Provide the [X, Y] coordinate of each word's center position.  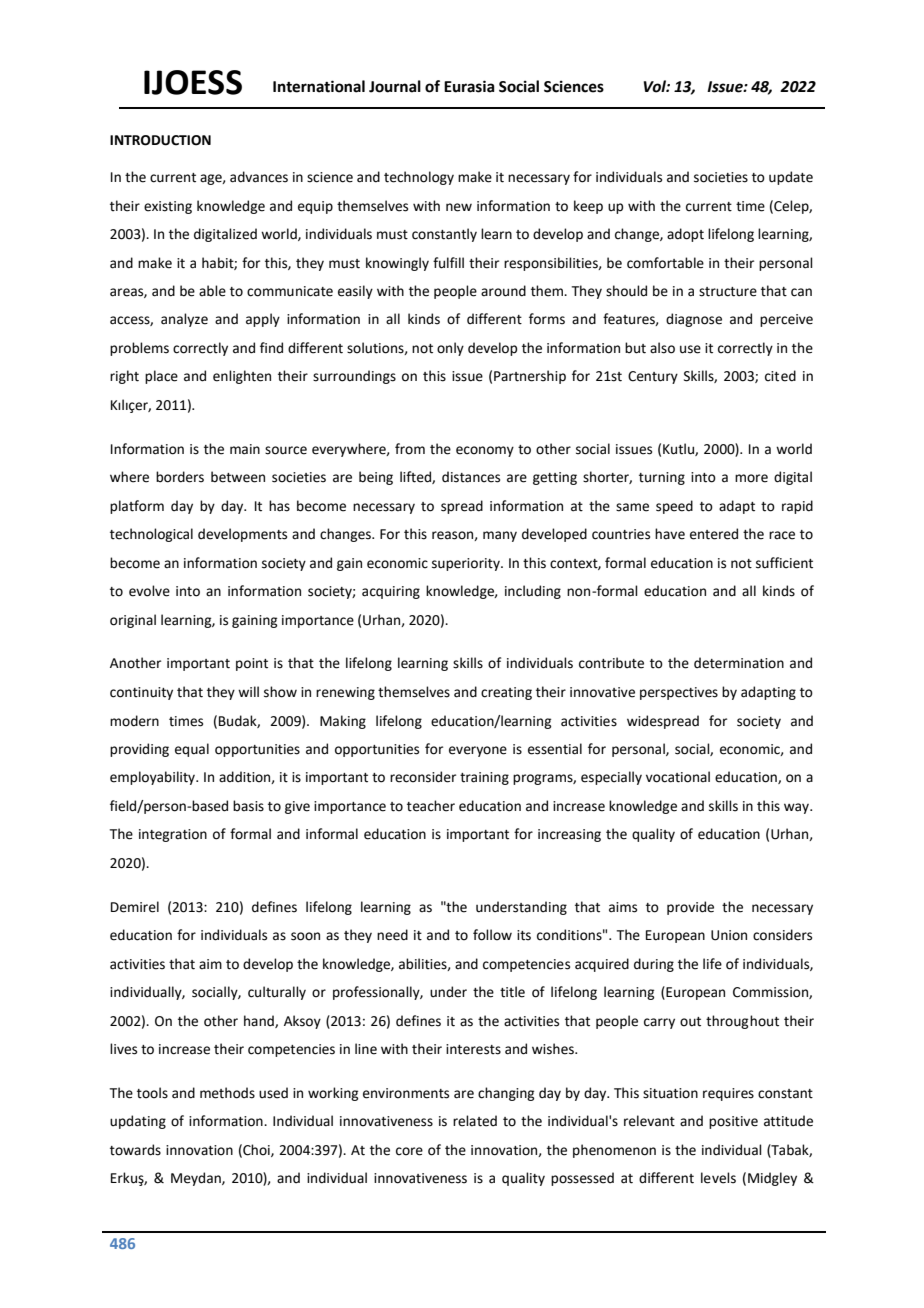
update [791, 178]
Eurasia [469, 86]
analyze [184, 320]
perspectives [679, 693]
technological [151, 535]
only [450, 349]
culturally [277, 993]
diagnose [694, 320]
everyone [478, 751]
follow [492, 935]
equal [192, 750]
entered [714, 534]
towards [135, 1150]
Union [729, 935]
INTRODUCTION [160, 140]
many [500, 536]
